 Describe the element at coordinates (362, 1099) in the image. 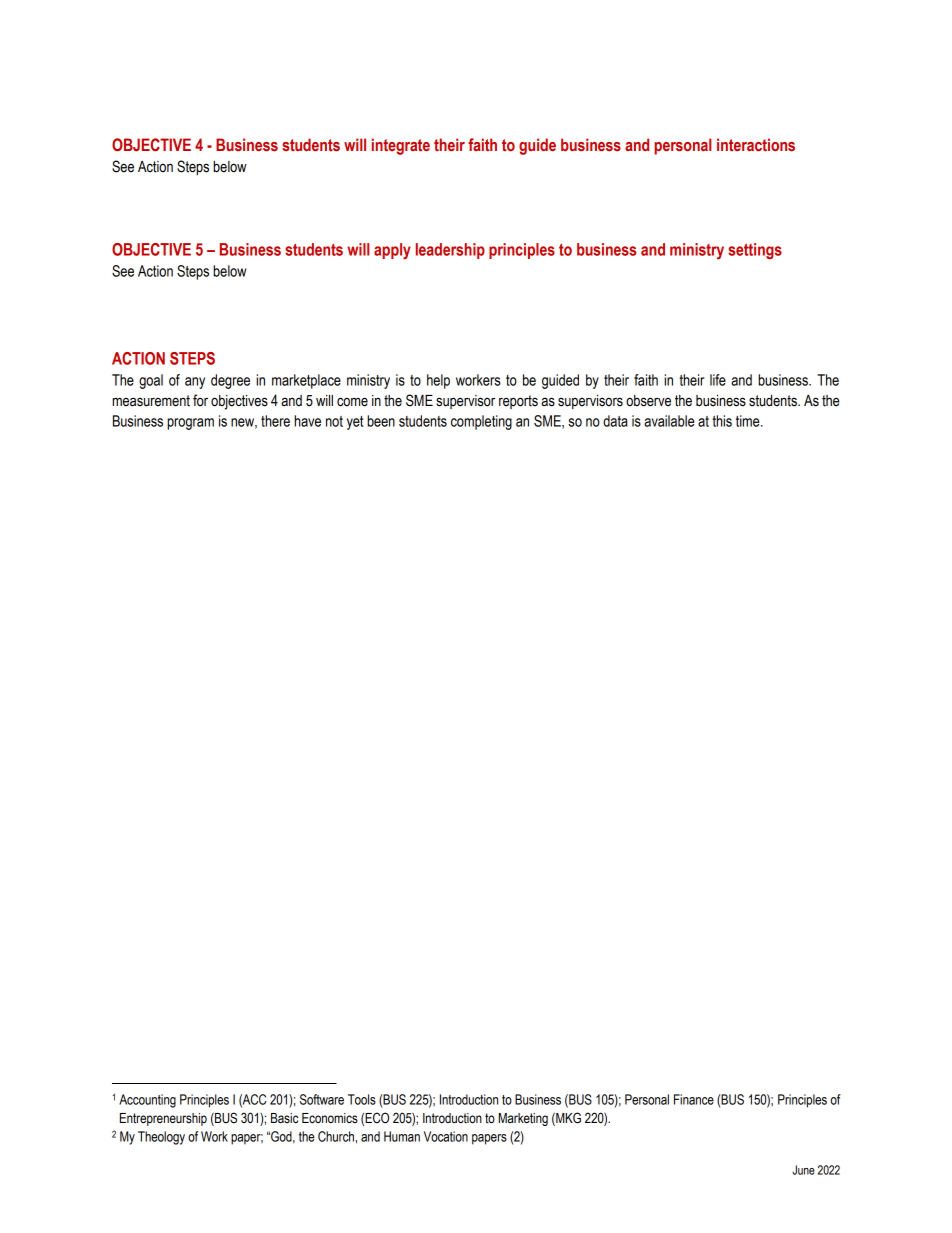

I see `Tools` at that location.
